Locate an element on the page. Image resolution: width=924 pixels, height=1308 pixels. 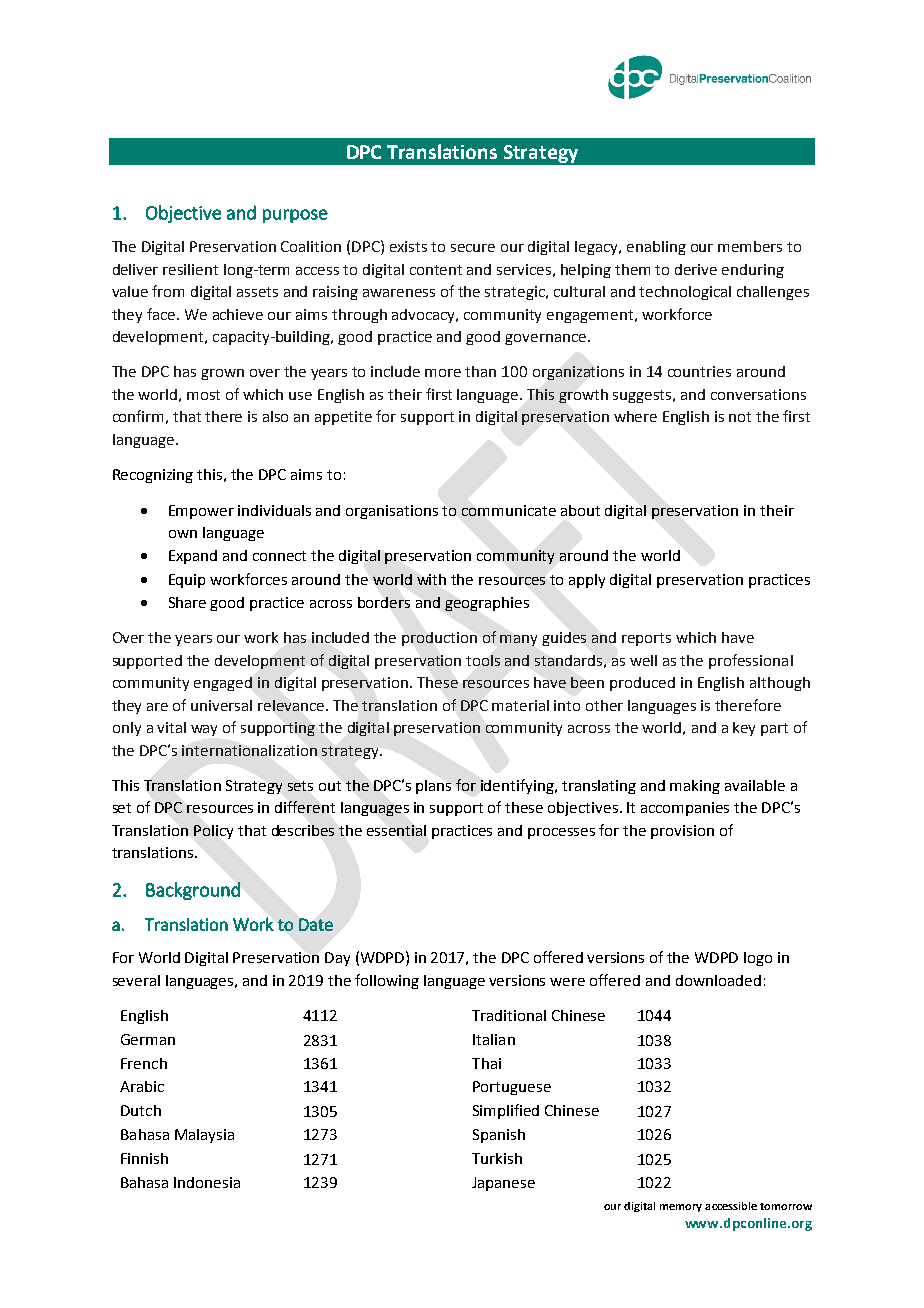
Japanese is located at coordinates (503, 1184).
